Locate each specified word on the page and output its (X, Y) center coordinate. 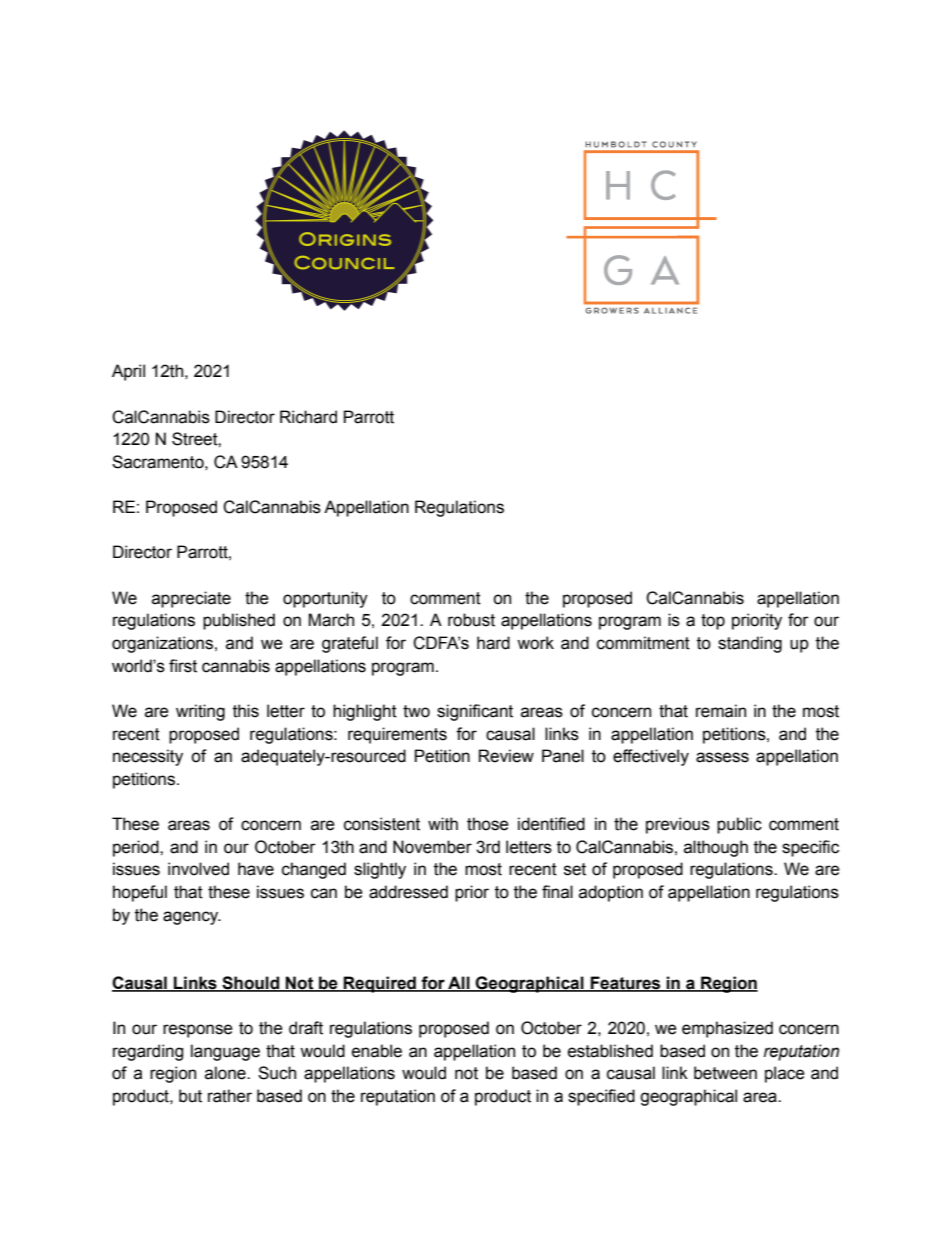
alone (226, 1073)
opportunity (325, 599)
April (128, 372)
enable (377, 1051)
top (713, 622)
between (725, 1073)
